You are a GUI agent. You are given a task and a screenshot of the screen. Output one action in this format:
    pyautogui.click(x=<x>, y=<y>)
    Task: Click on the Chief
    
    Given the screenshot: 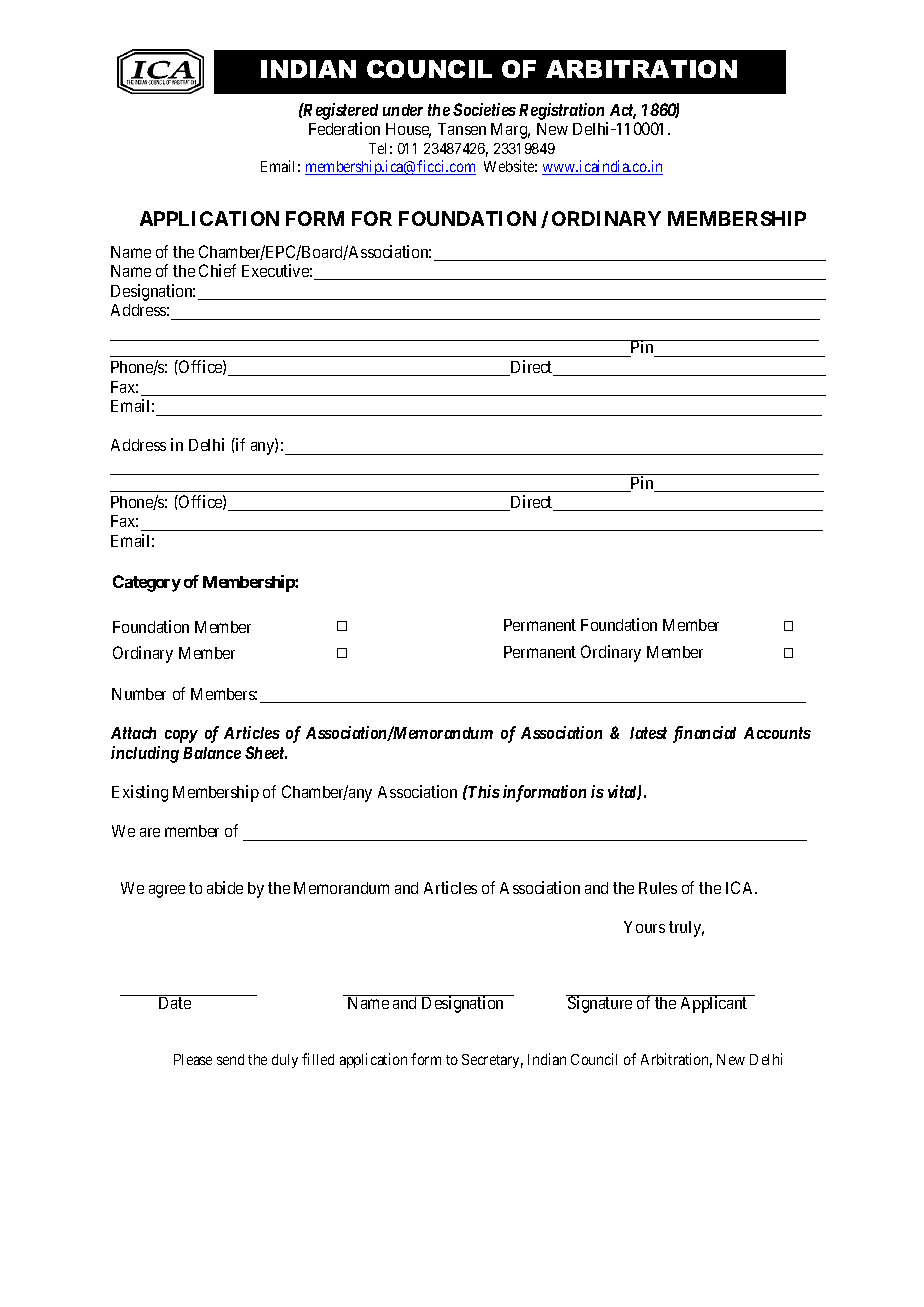 What is the action you would take?
    pyautogui.click(x=217, y=270)
